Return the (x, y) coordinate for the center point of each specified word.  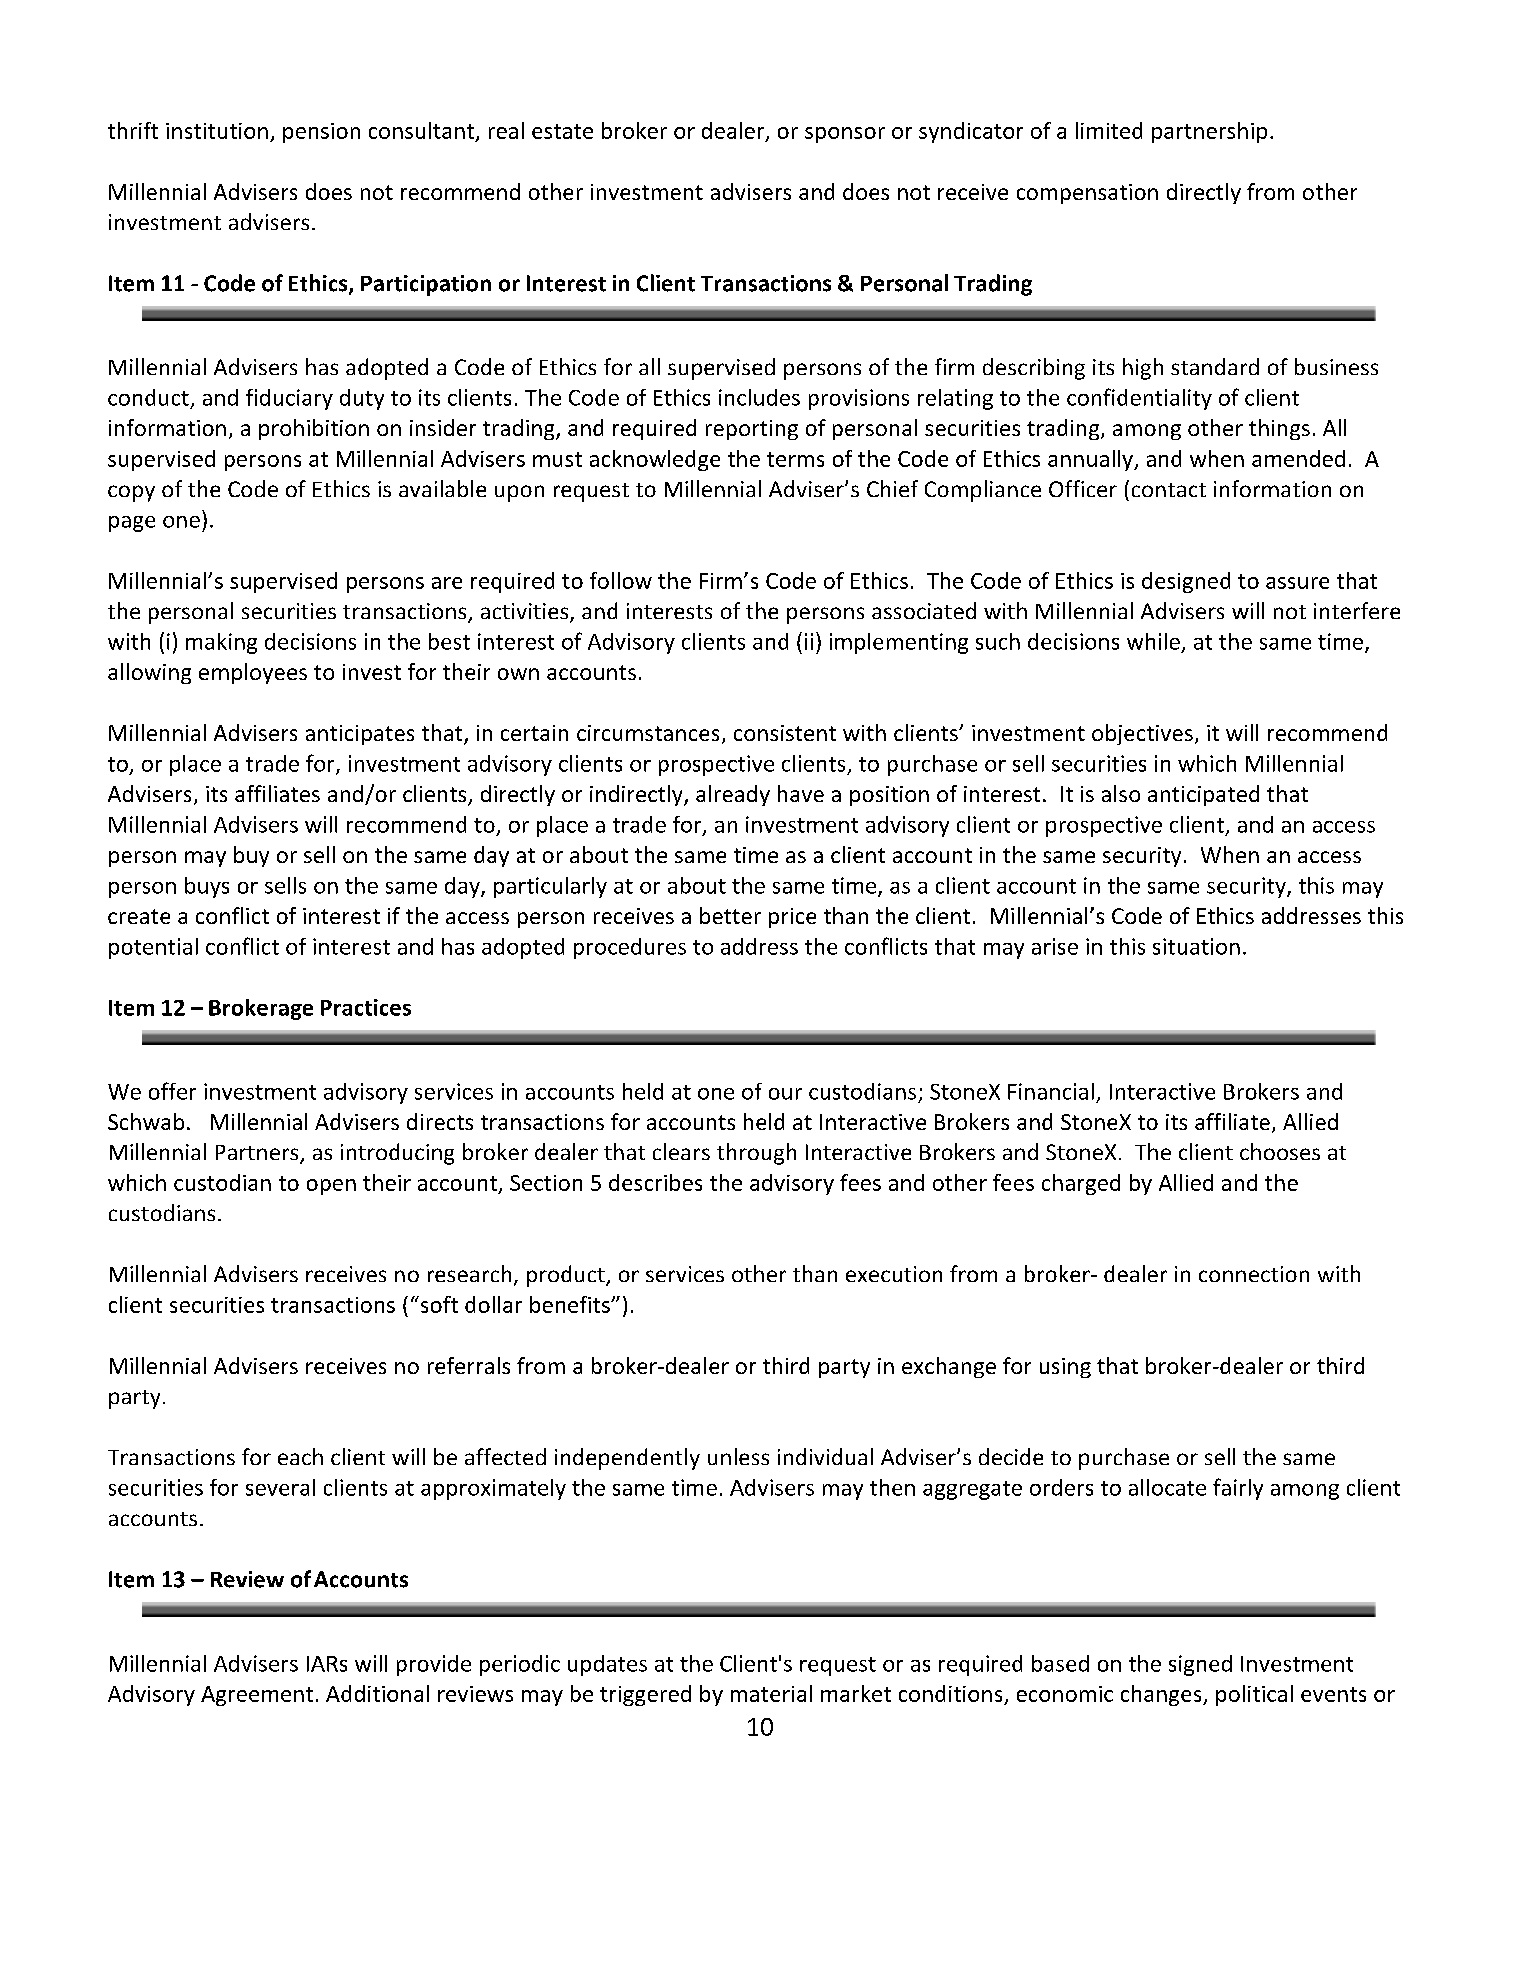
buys (207, 887)
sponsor (845, 135)
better (730, 915)
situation (1196, 946)
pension (321, 133)
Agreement (257, 1696)
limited (1109, 130)
